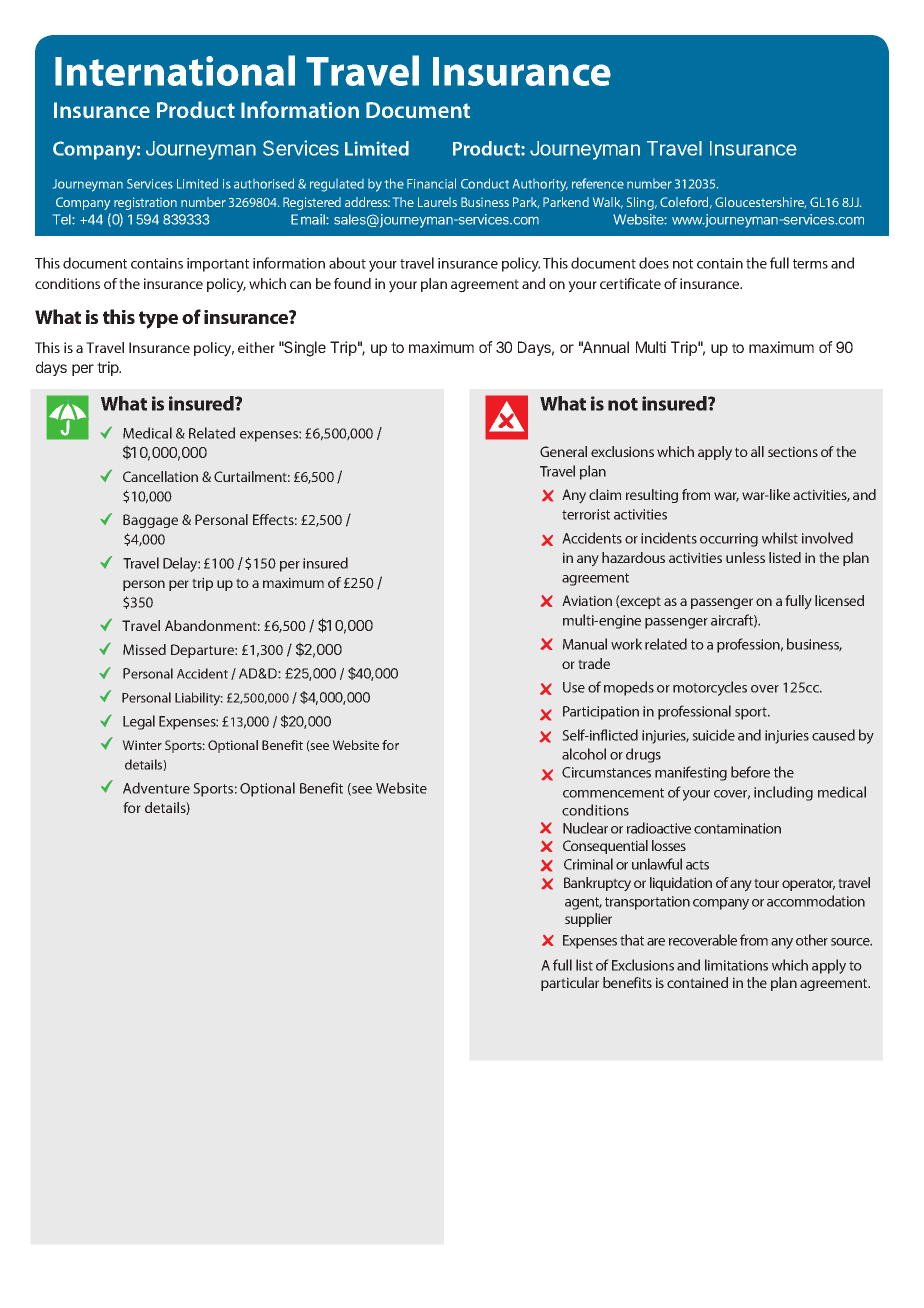  Describe the element at coordinates (710, 688) in the screenshot. I see `motorcycles` at that location.
